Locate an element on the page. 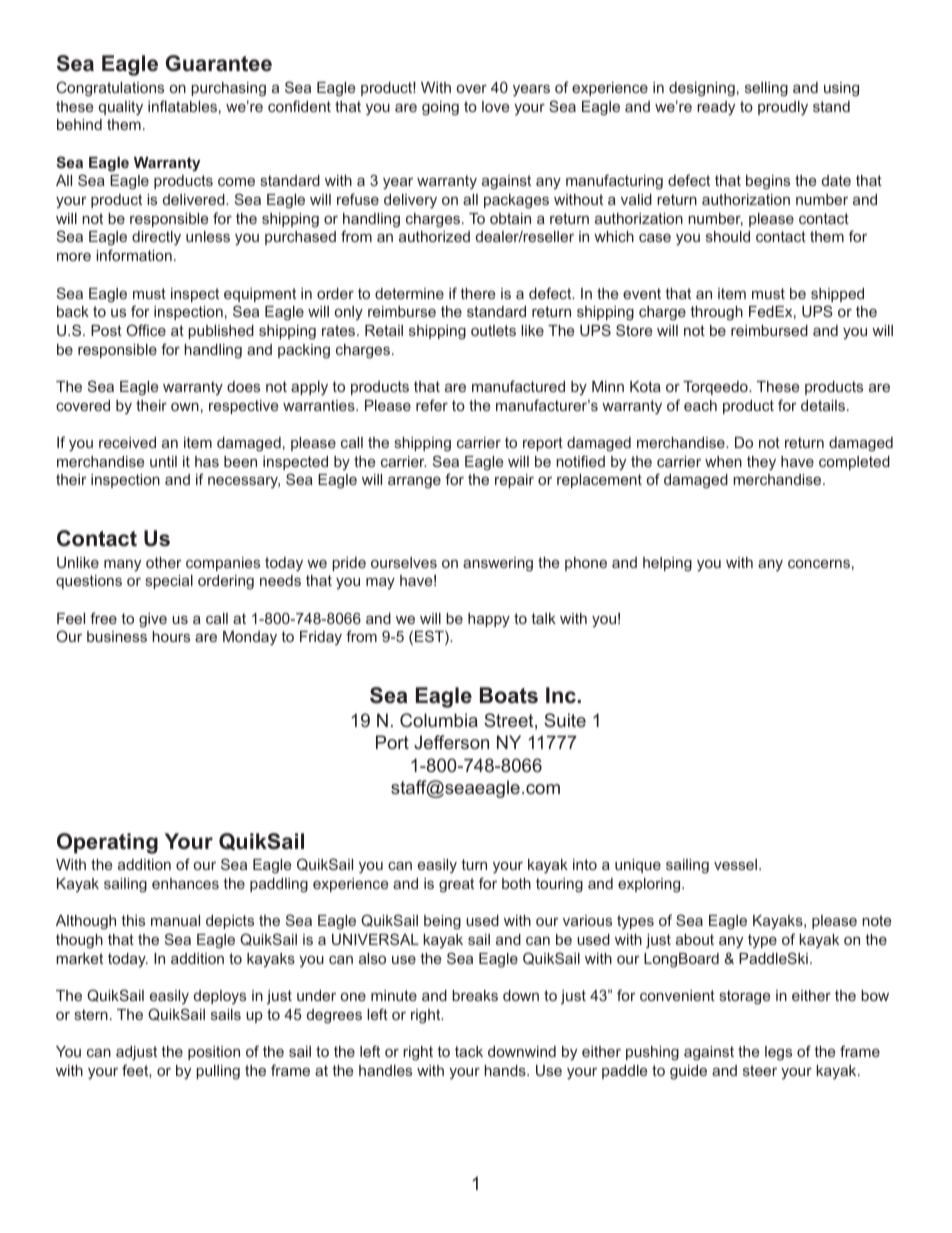  selling is located at coordinates (766, 89).
